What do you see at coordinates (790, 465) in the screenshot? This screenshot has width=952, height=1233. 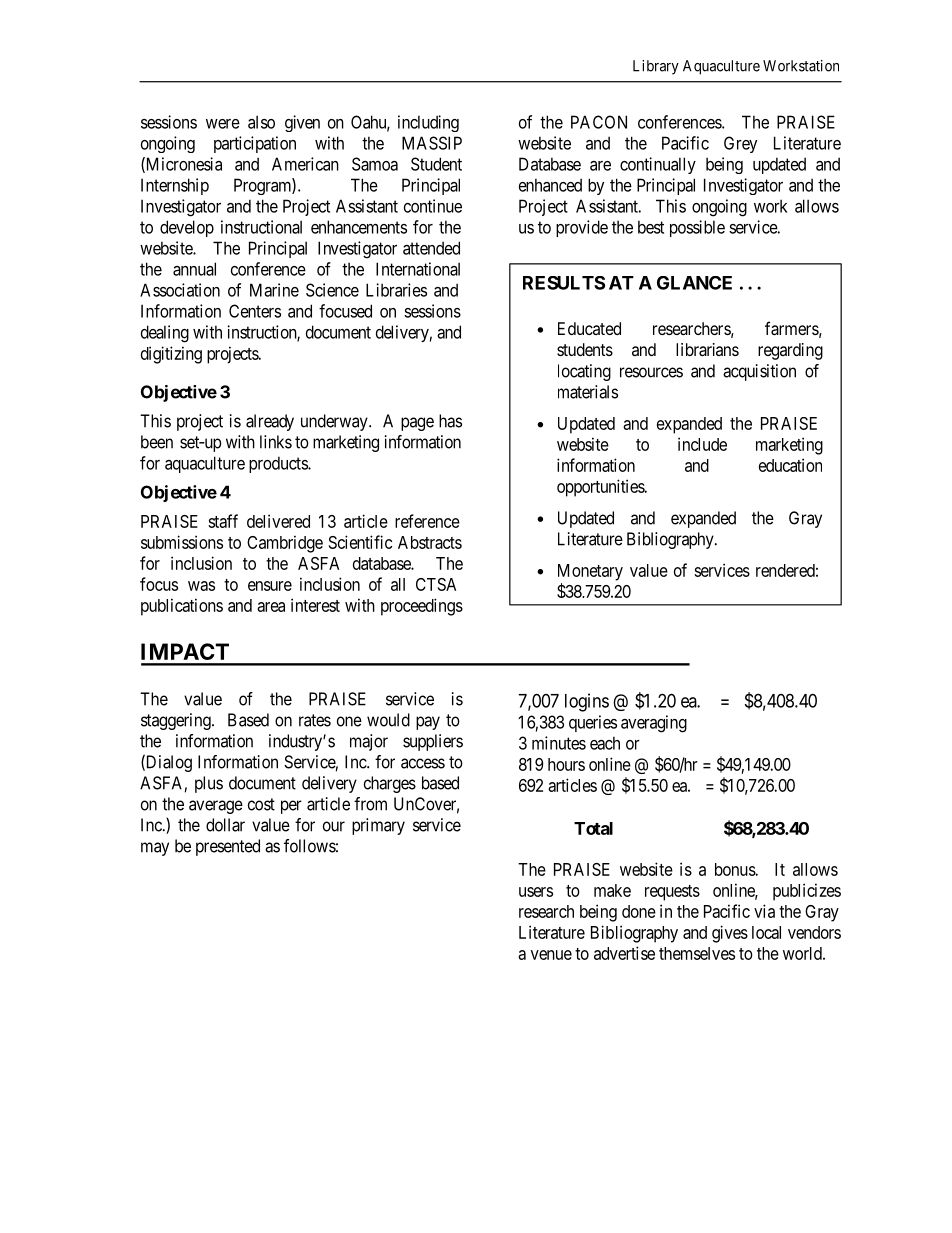 I see `education` at bounding box center [790, 465].
